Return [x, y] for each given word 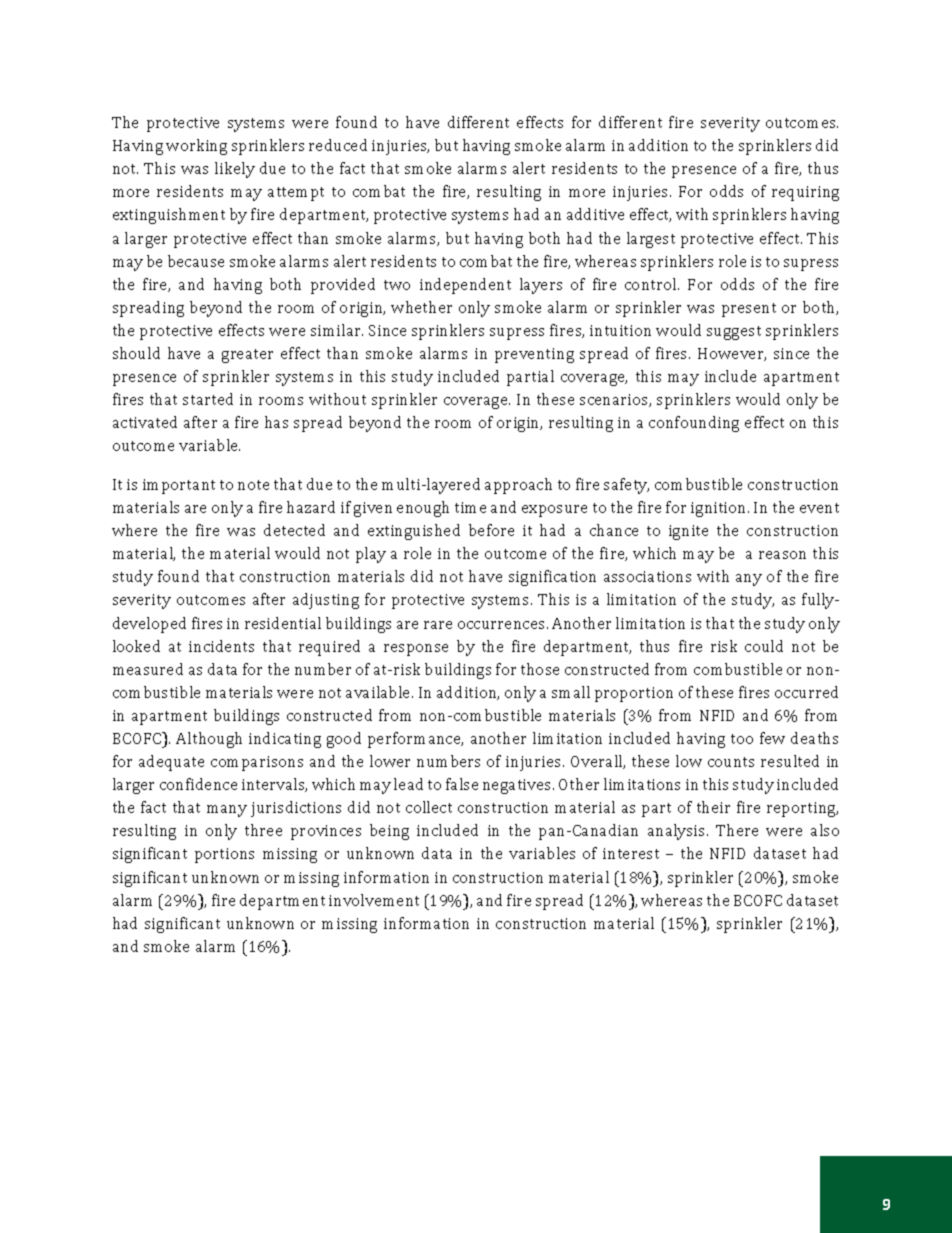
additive [595, 214]
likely [235, 170]
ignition [720, 509]
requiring [805, 193]
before [491, 530]
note [253, 485]
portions [224, 855]
